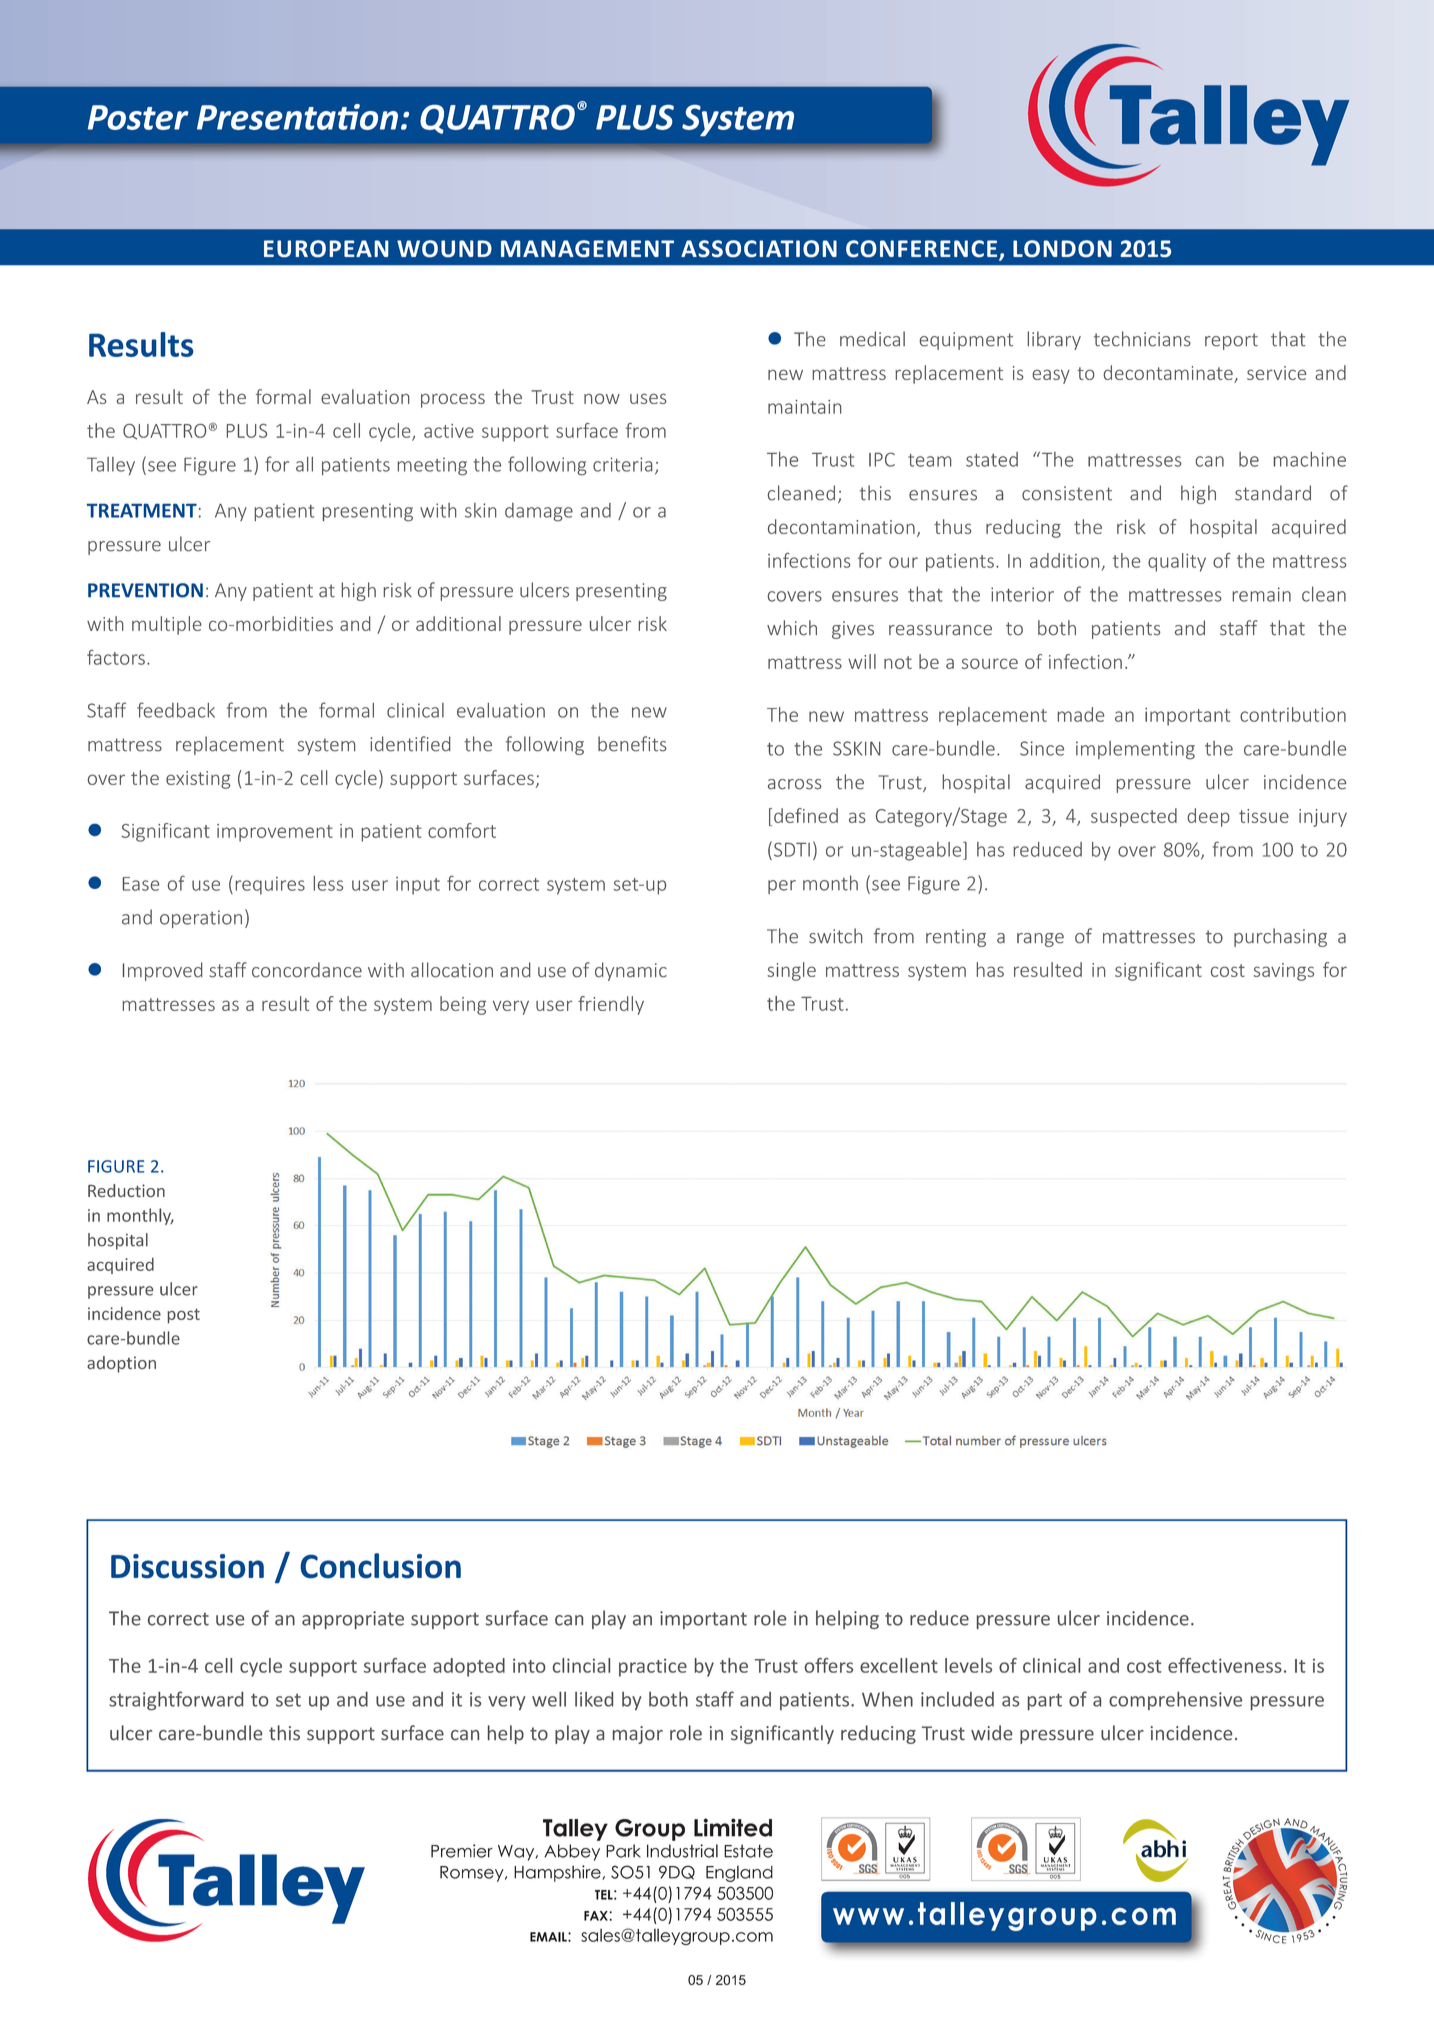 The width and height of the image is (1434, 2028). I want to click on straightforward, so click(176, 1700).
